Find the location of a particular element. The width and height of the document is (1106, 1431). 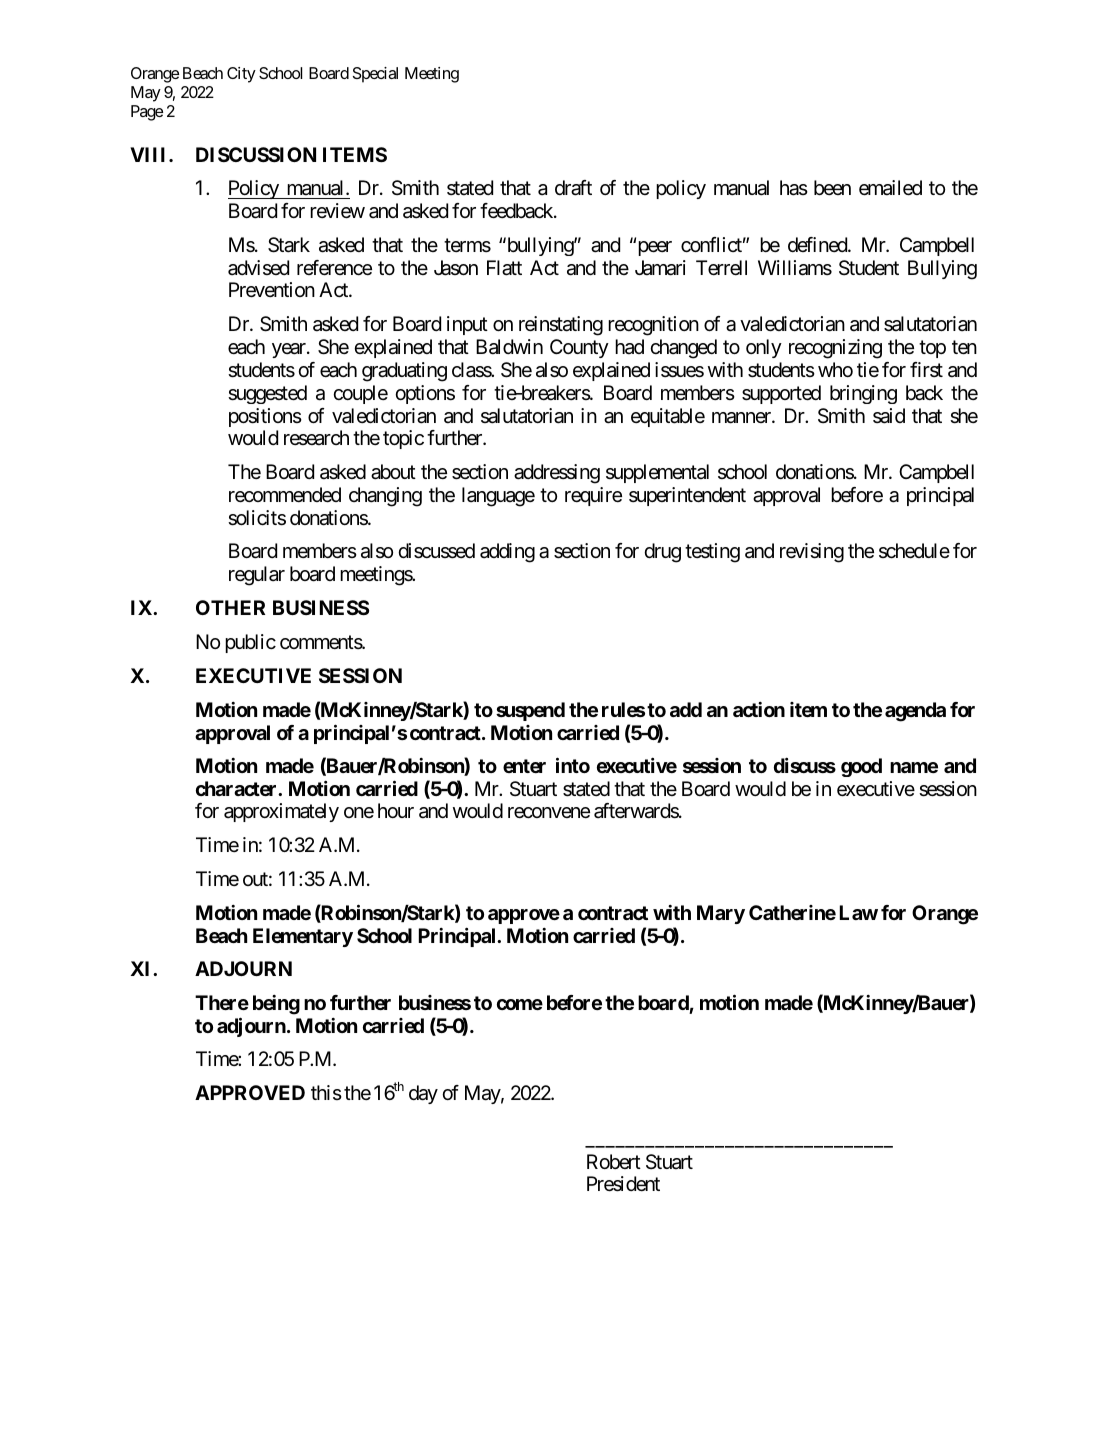

been is located at coordinates (832, 187).
